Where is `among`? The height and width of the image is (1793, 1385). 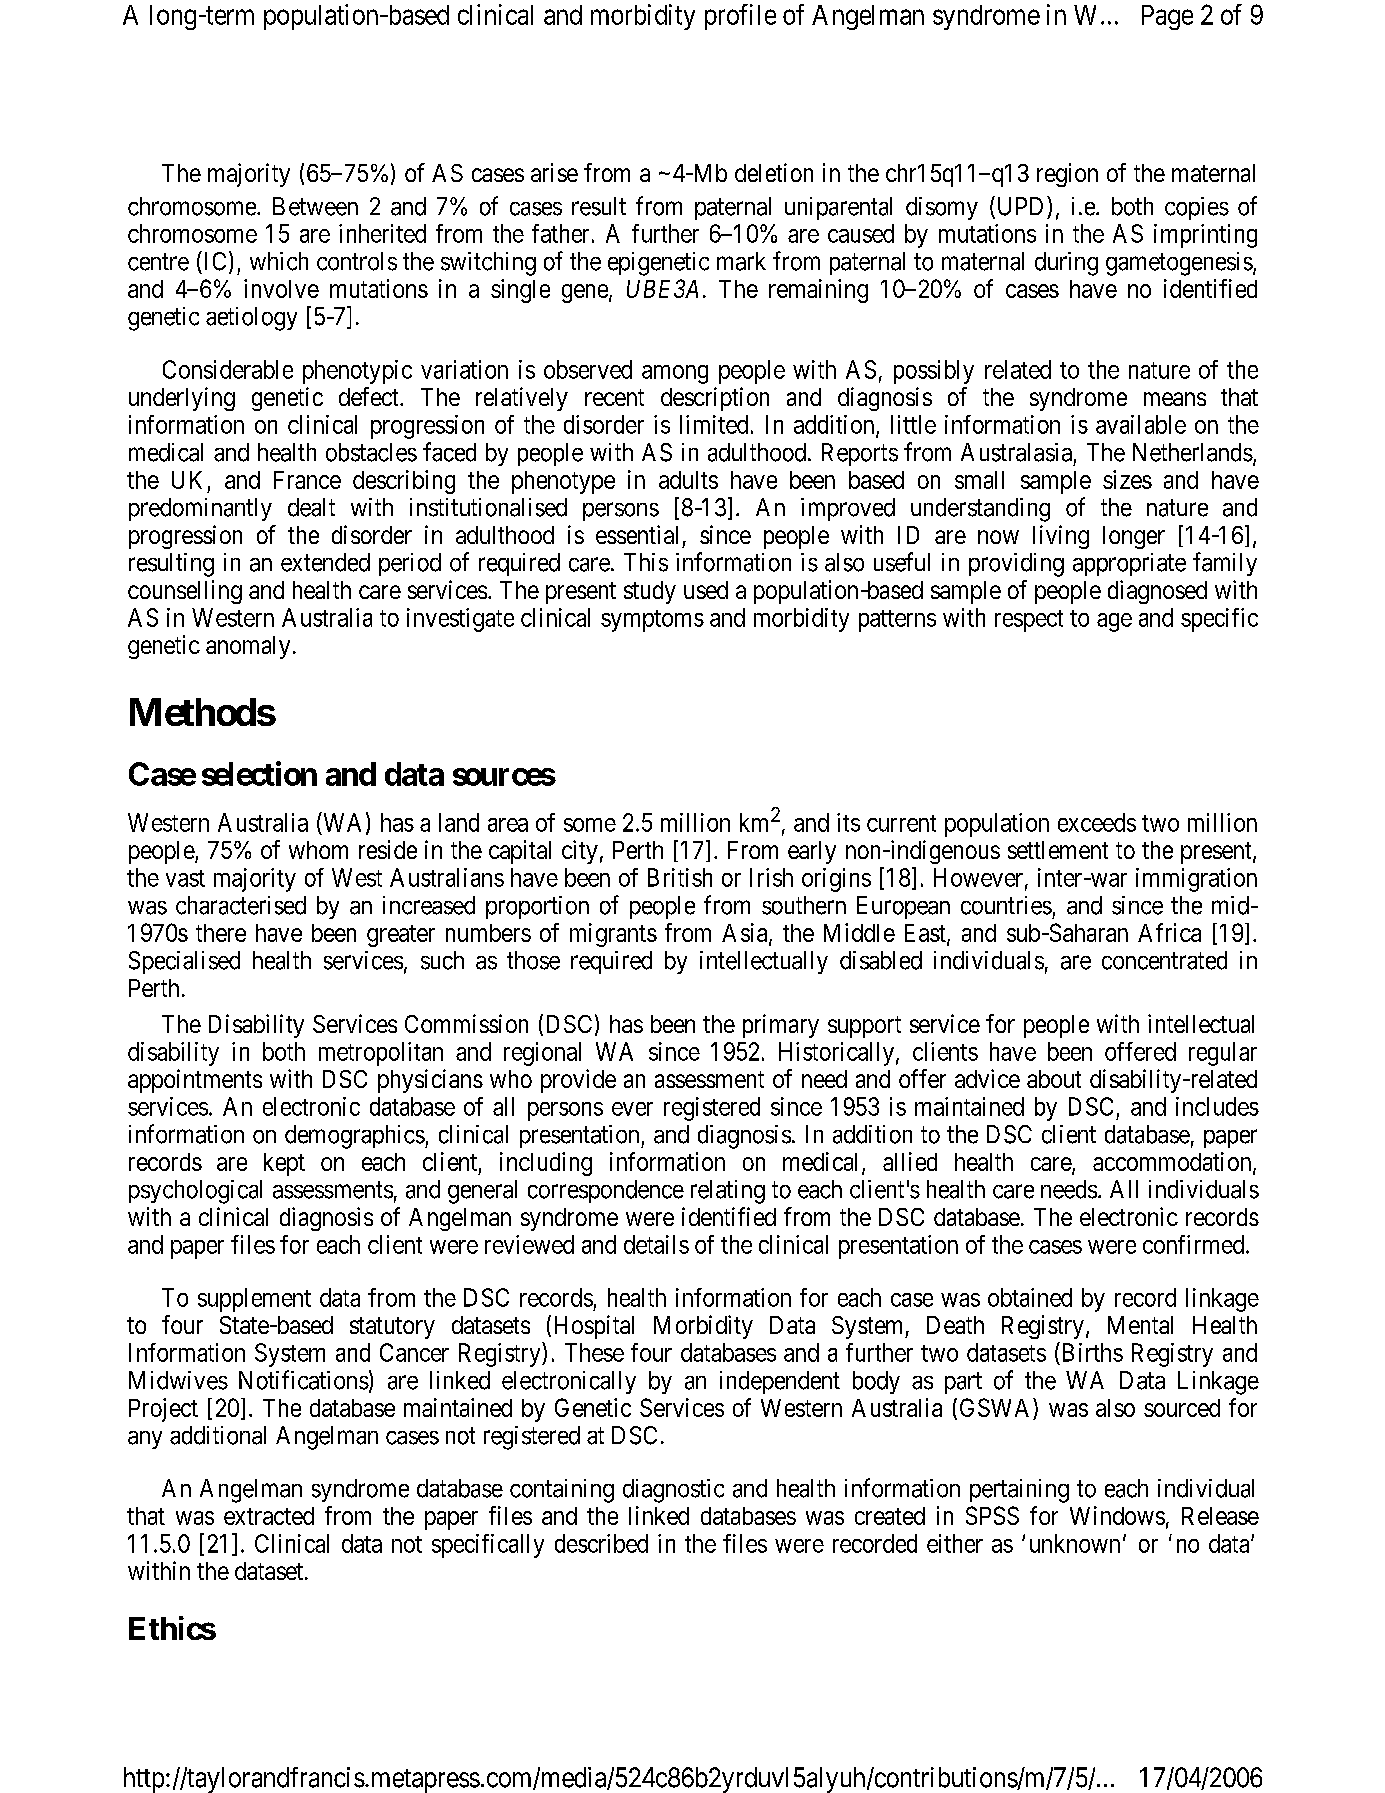 among is located at coordinates (675, 374).
